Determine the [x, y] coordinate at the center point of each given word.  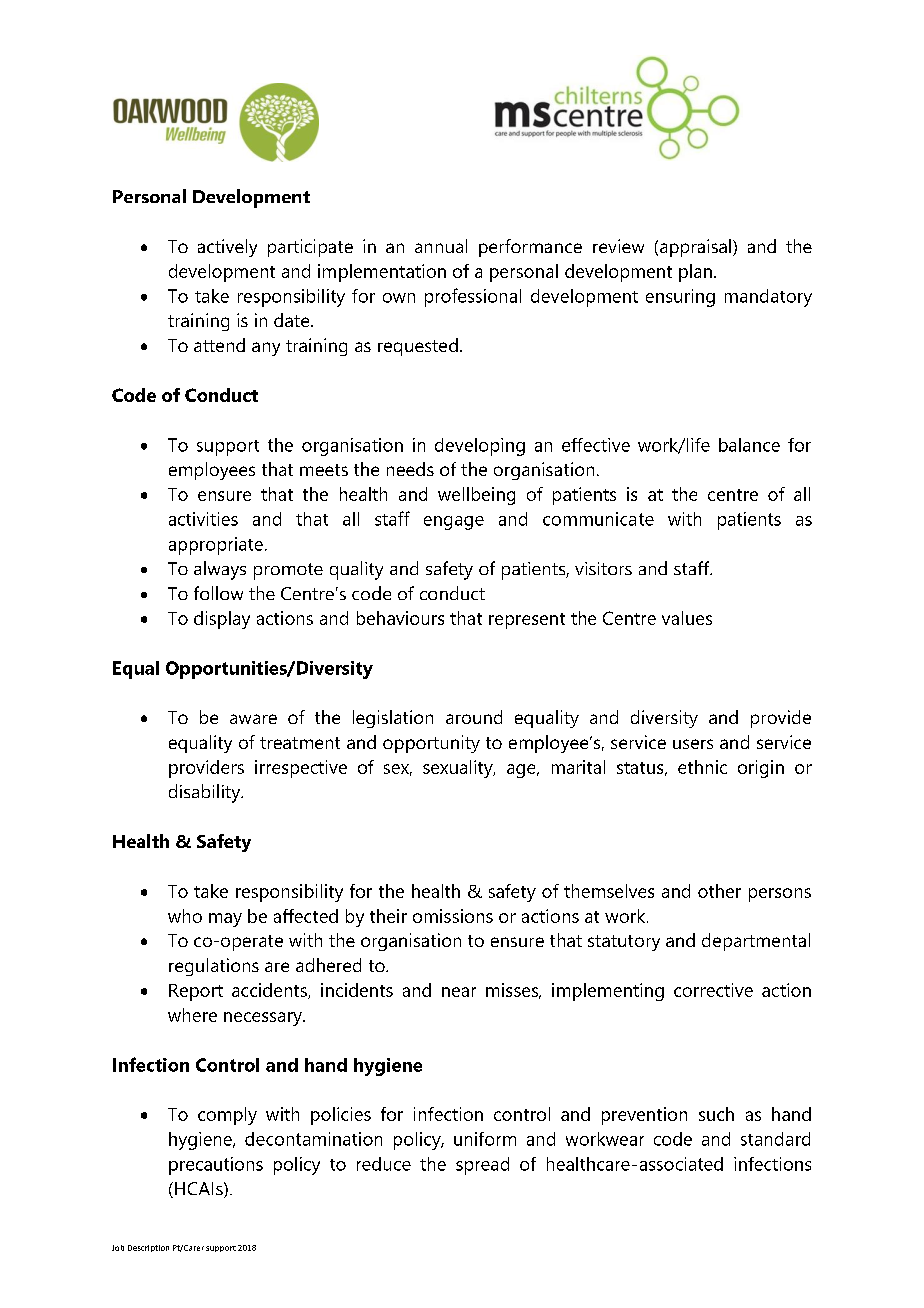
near [459, 992]
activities [203, 519]
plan [695, 273]
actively [227, 248]
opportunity [431, 744]
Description [148, 1248]
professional [473, 297]
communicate [598, 519]
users [693, 744]
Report [196, 992]
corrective [713, 990]
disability [206, 793]
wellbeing [476, 496]
